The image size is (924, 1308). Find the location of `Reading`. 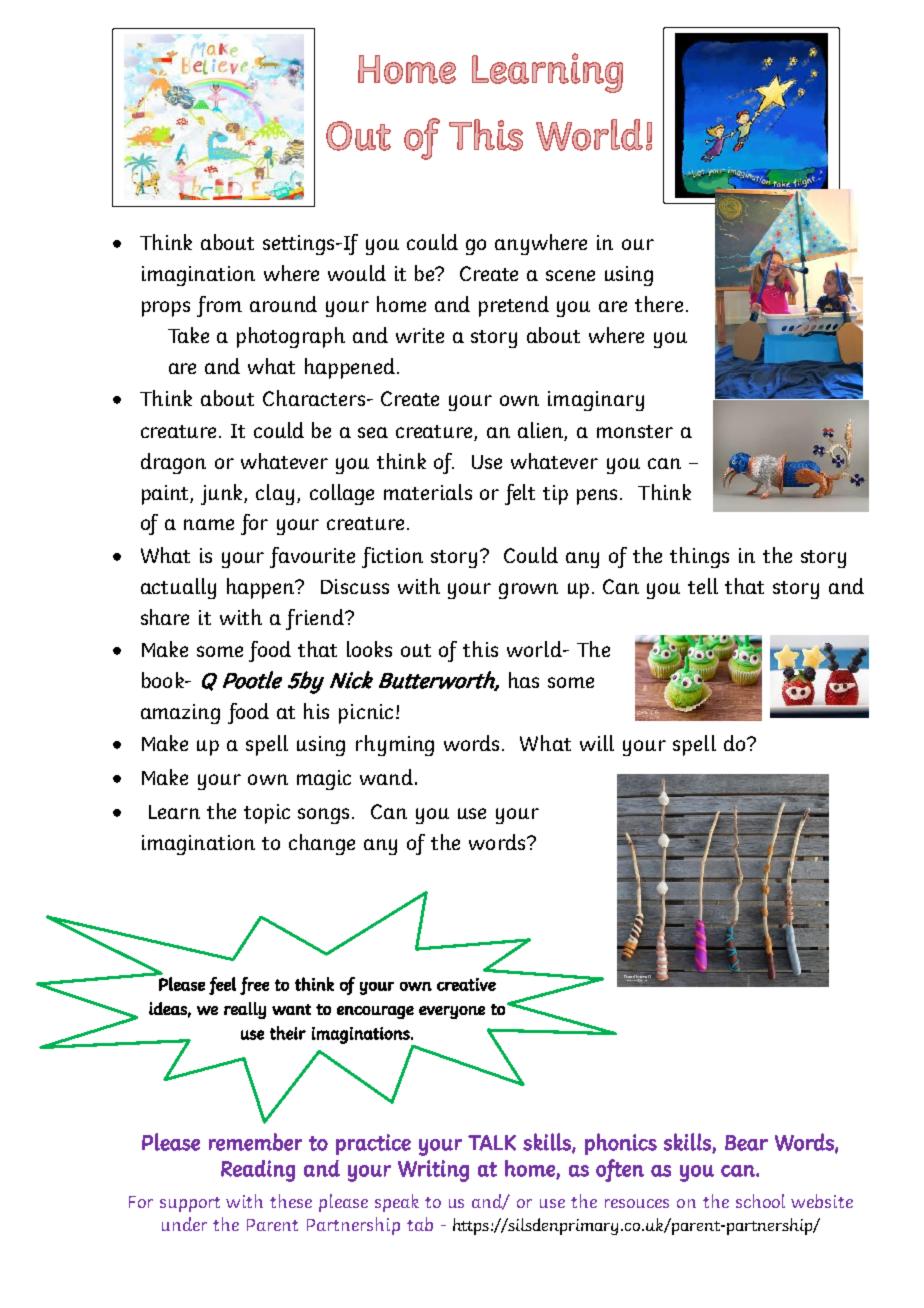

Reading is located at coordinates (258, 1171).
